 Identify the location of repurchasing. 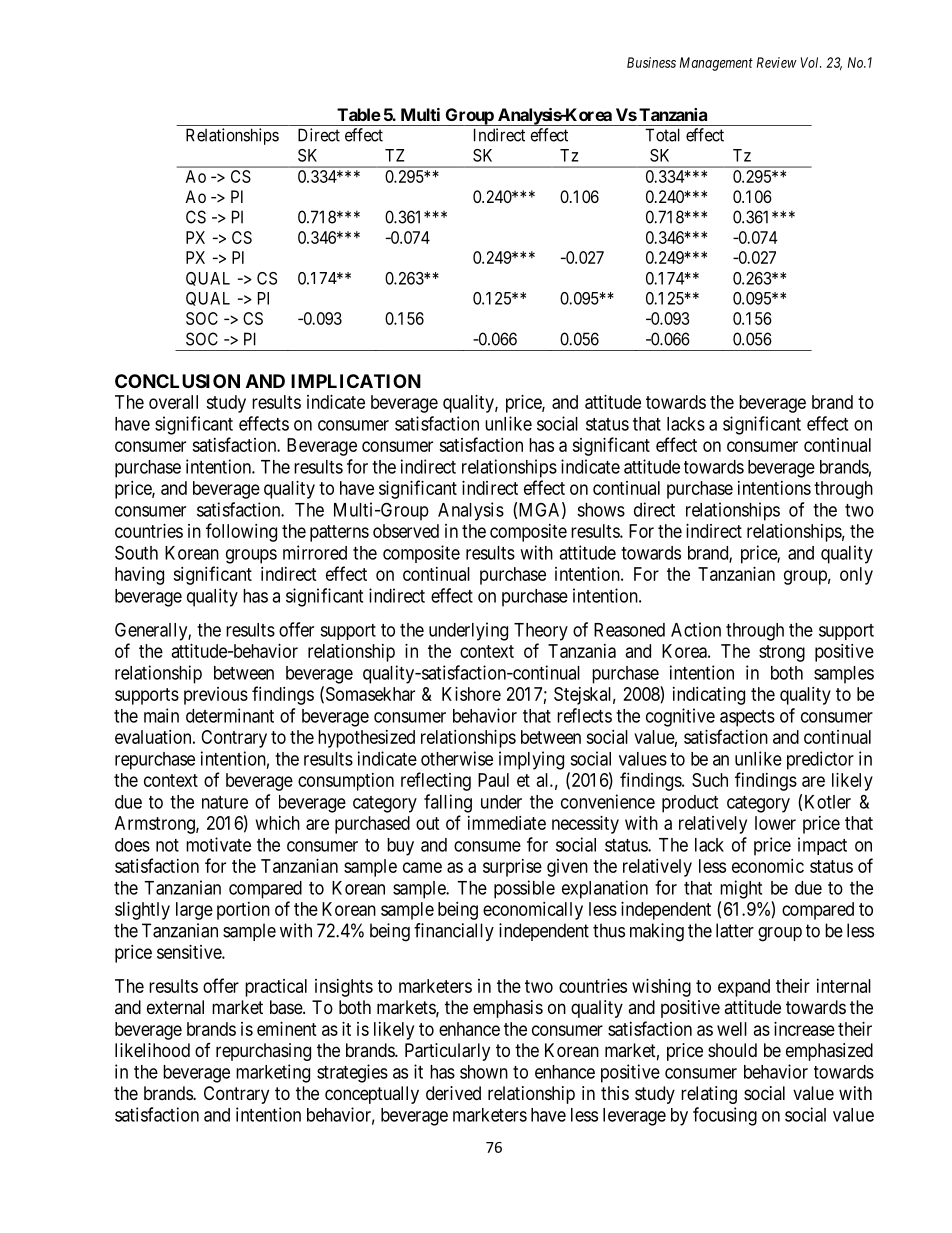
(263, 1052).
